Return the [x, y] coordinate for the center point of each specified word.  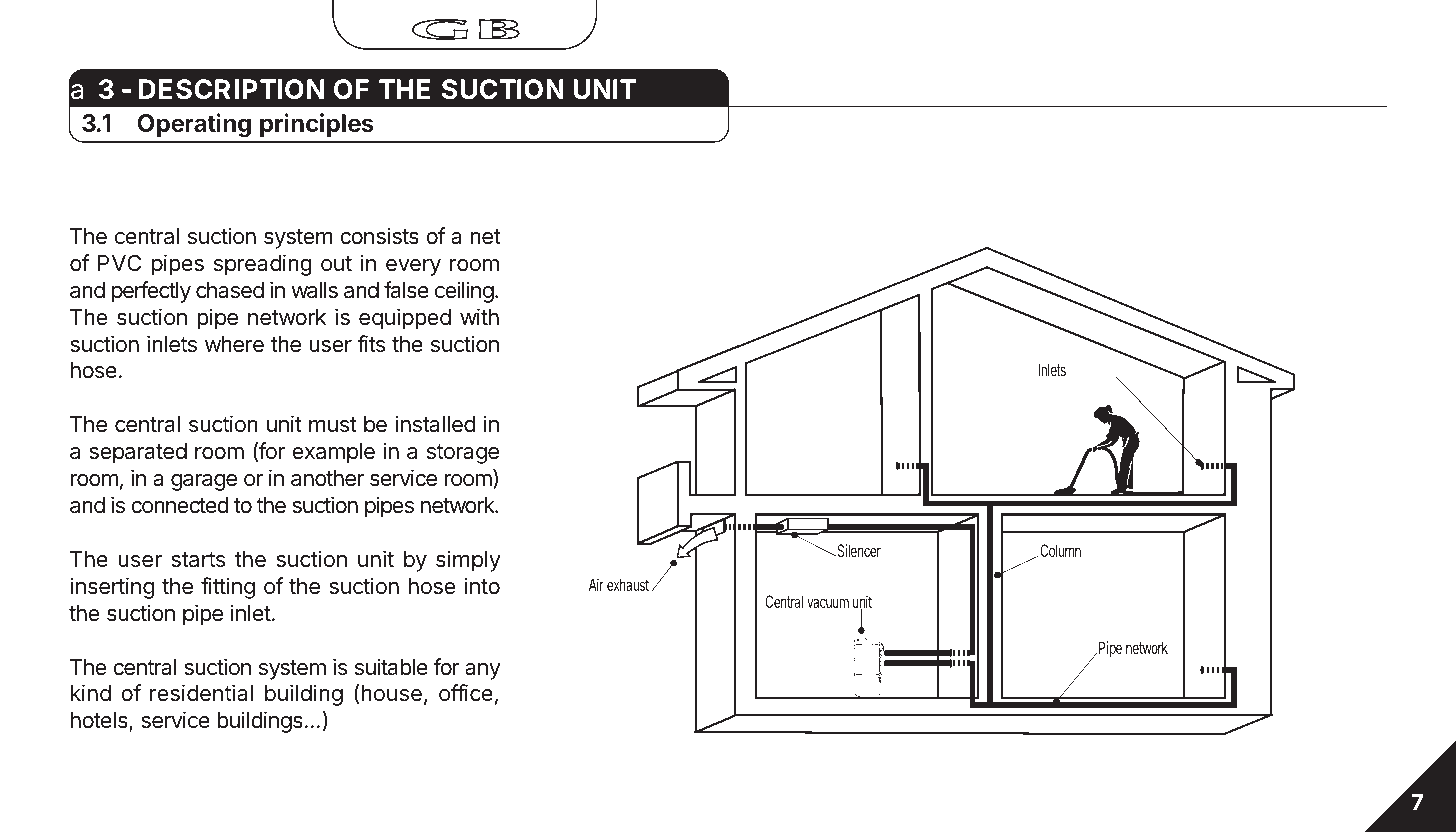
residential [201, 693]
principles [317, 125]
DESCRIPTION [232, 89]
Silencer [858, 550]
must [333, 425]
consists [379, 236]
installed [435, 424]
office [466, 693]
